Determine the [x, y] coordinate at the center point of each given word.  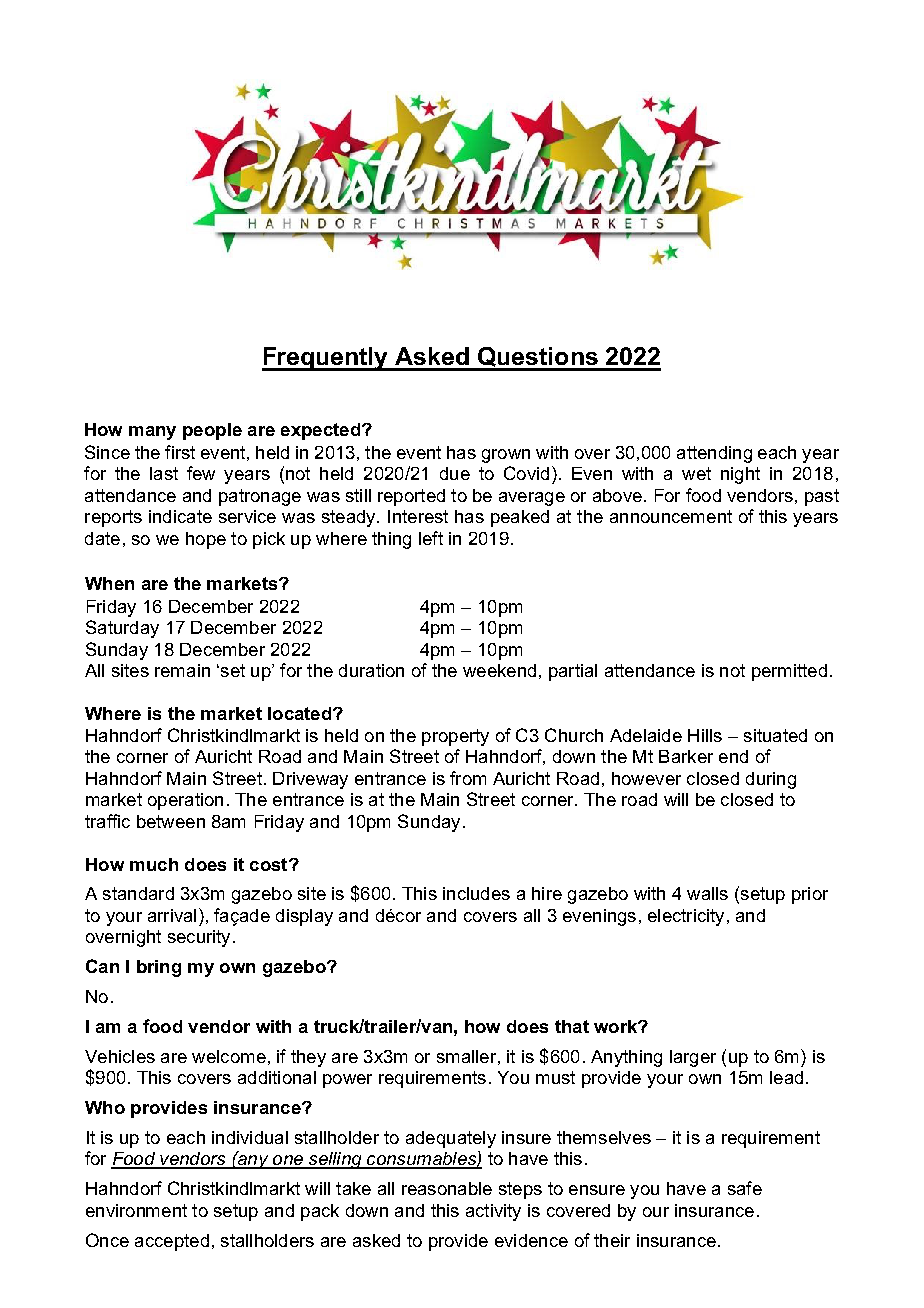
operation [185, 801]
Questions [538, 358]
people [212, 431]
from [468, 778]
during [771, 780]
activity [493, 1212]
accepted [172, 1242]
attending [714, 454]
